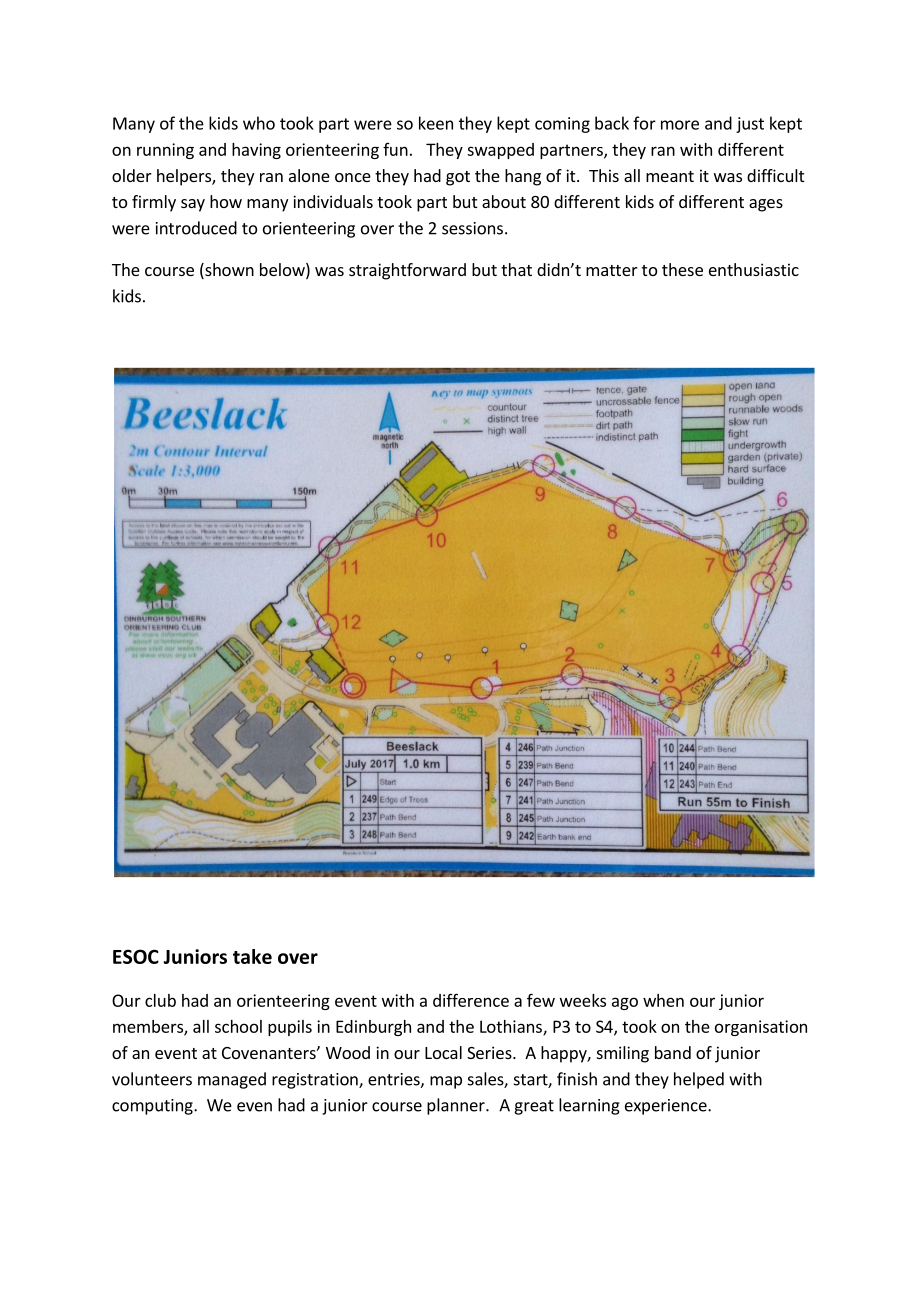 The image size is (924, 1308). I want to click on difference, so click(471, 1000).
